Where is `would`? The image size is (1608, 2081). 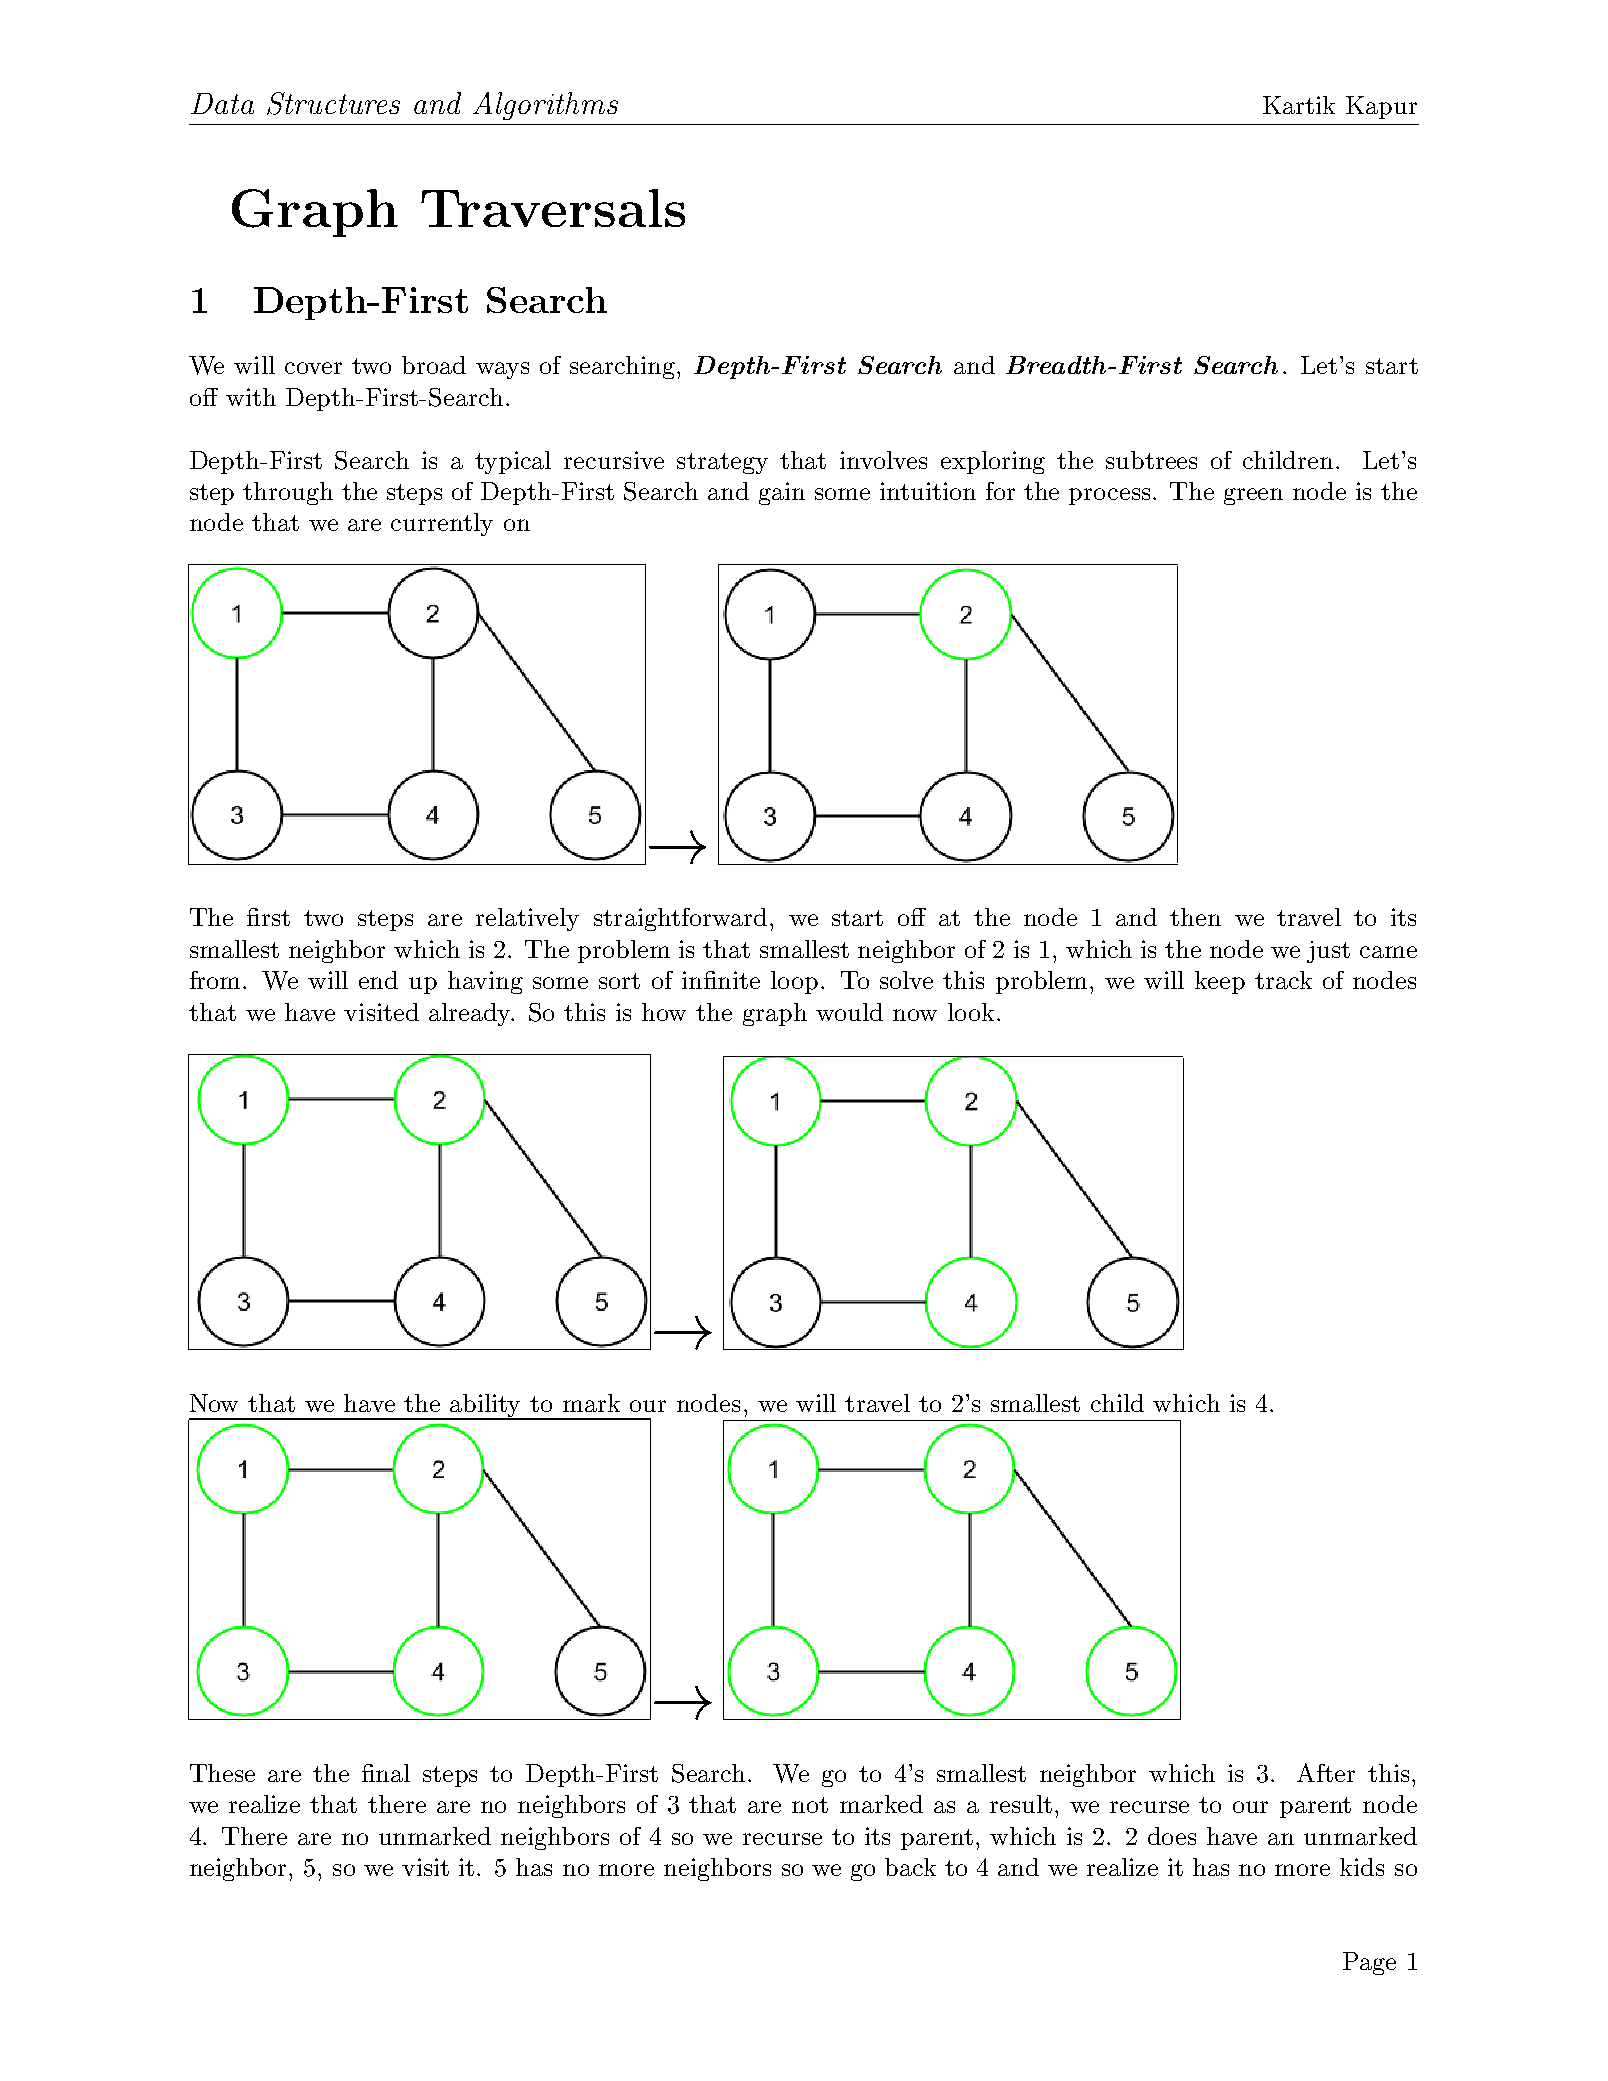 would is located at coordinates (849, 1012).
